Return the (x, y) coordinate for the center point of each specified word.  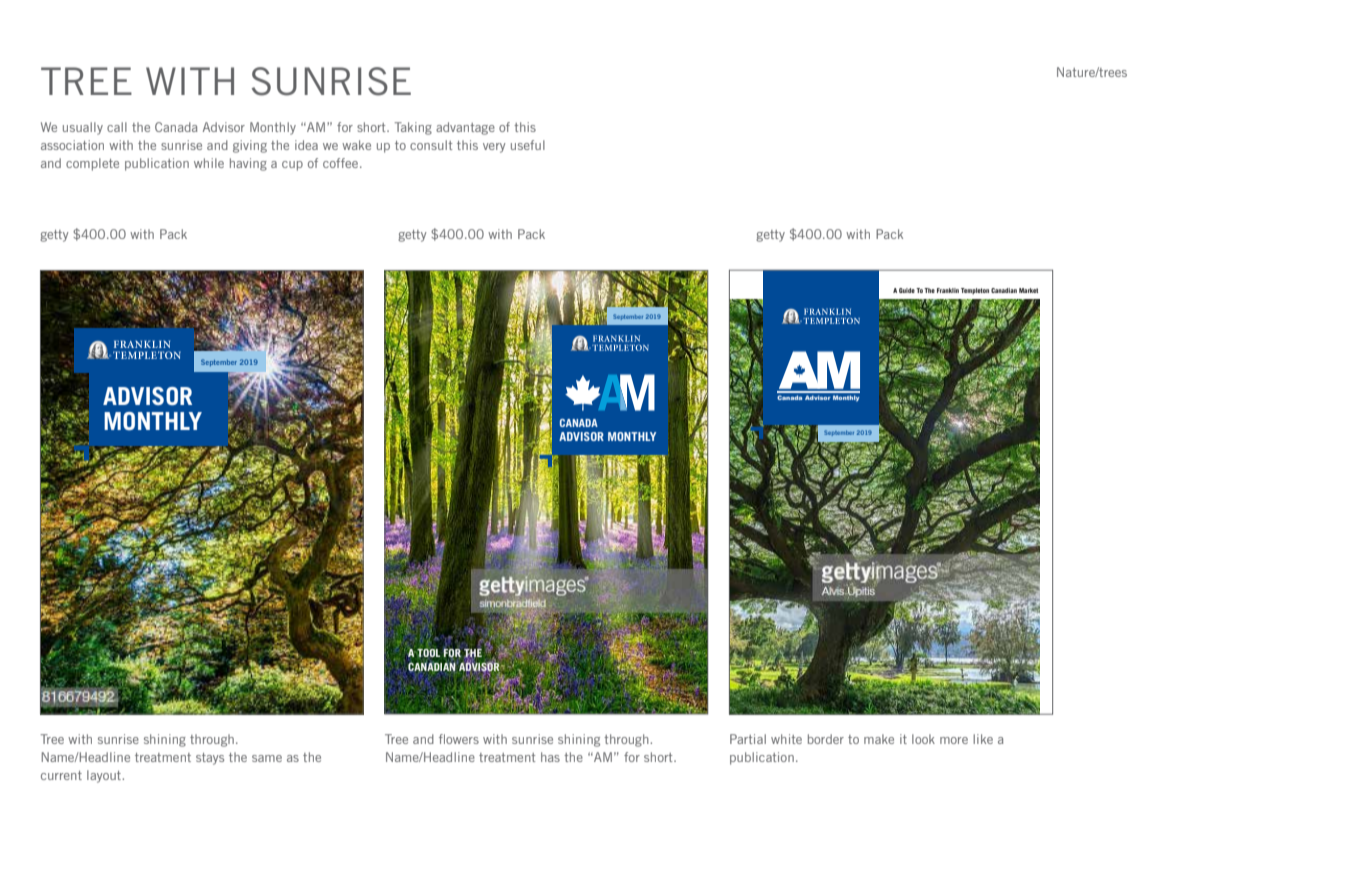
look (923, 739)
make (879, 739)
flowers (459, 739)
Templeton (975, 291)
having (248, 164)
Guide (907, 290)
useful (528, 145)
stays (210, 759)
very (494, 148)
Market (1028, 290)
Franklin (948, 290)
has (550, 757)
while (209, 163)
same (267, 758)
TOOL (428, 653)
